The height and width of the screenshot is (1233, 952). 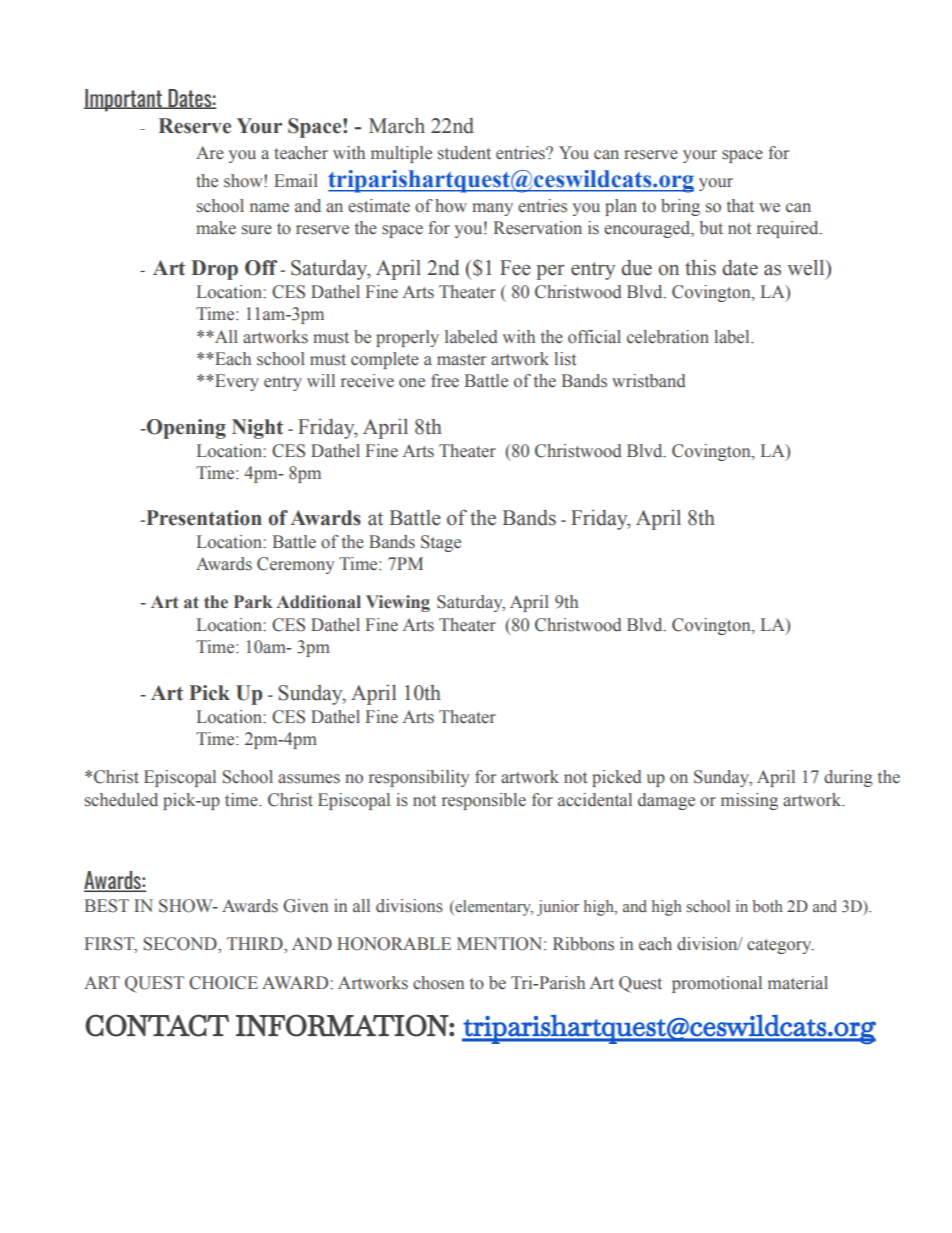 I want to click on Park, so click(x=253, y=602).
